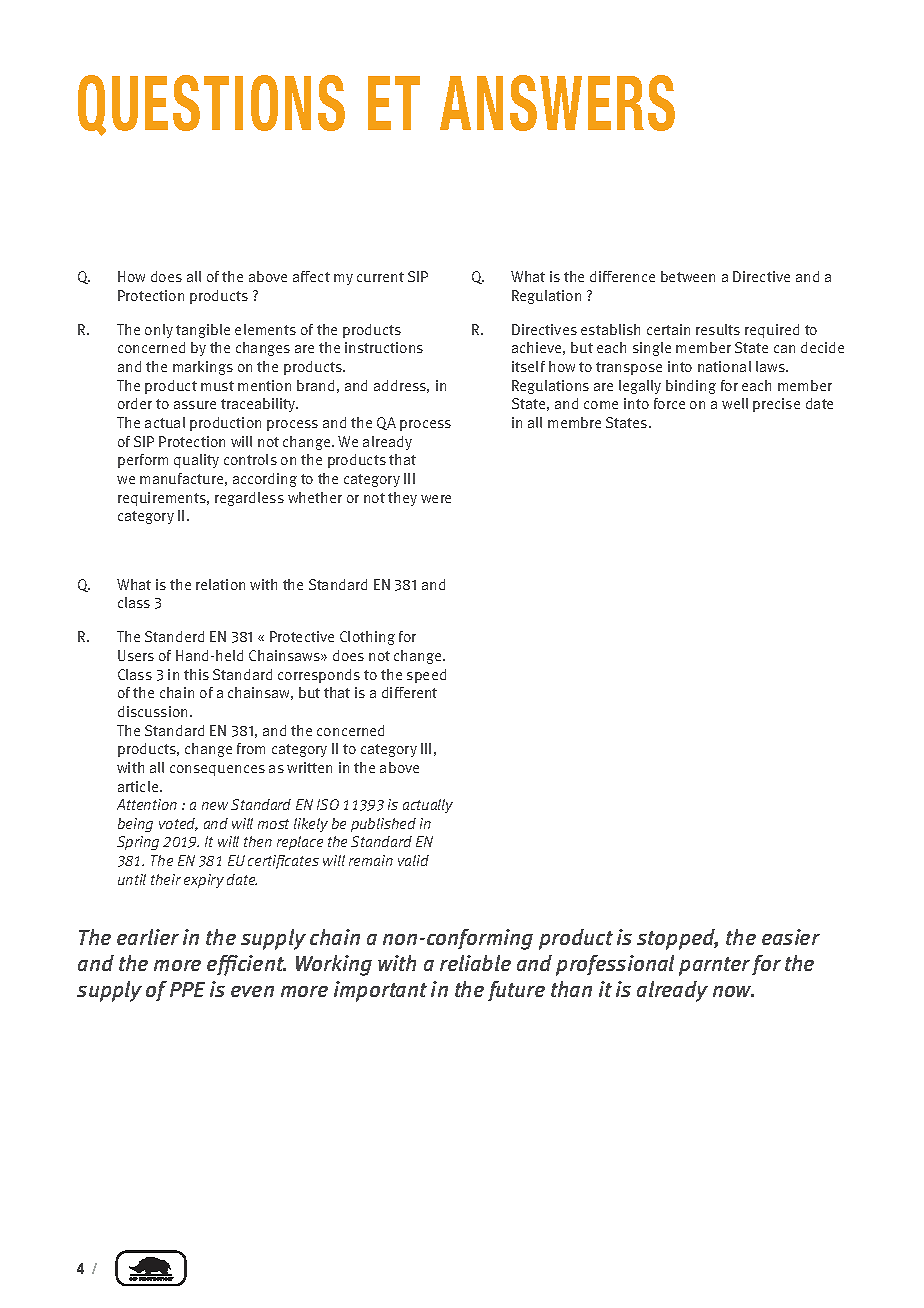  I want to click on relation, so click(220, 584).
